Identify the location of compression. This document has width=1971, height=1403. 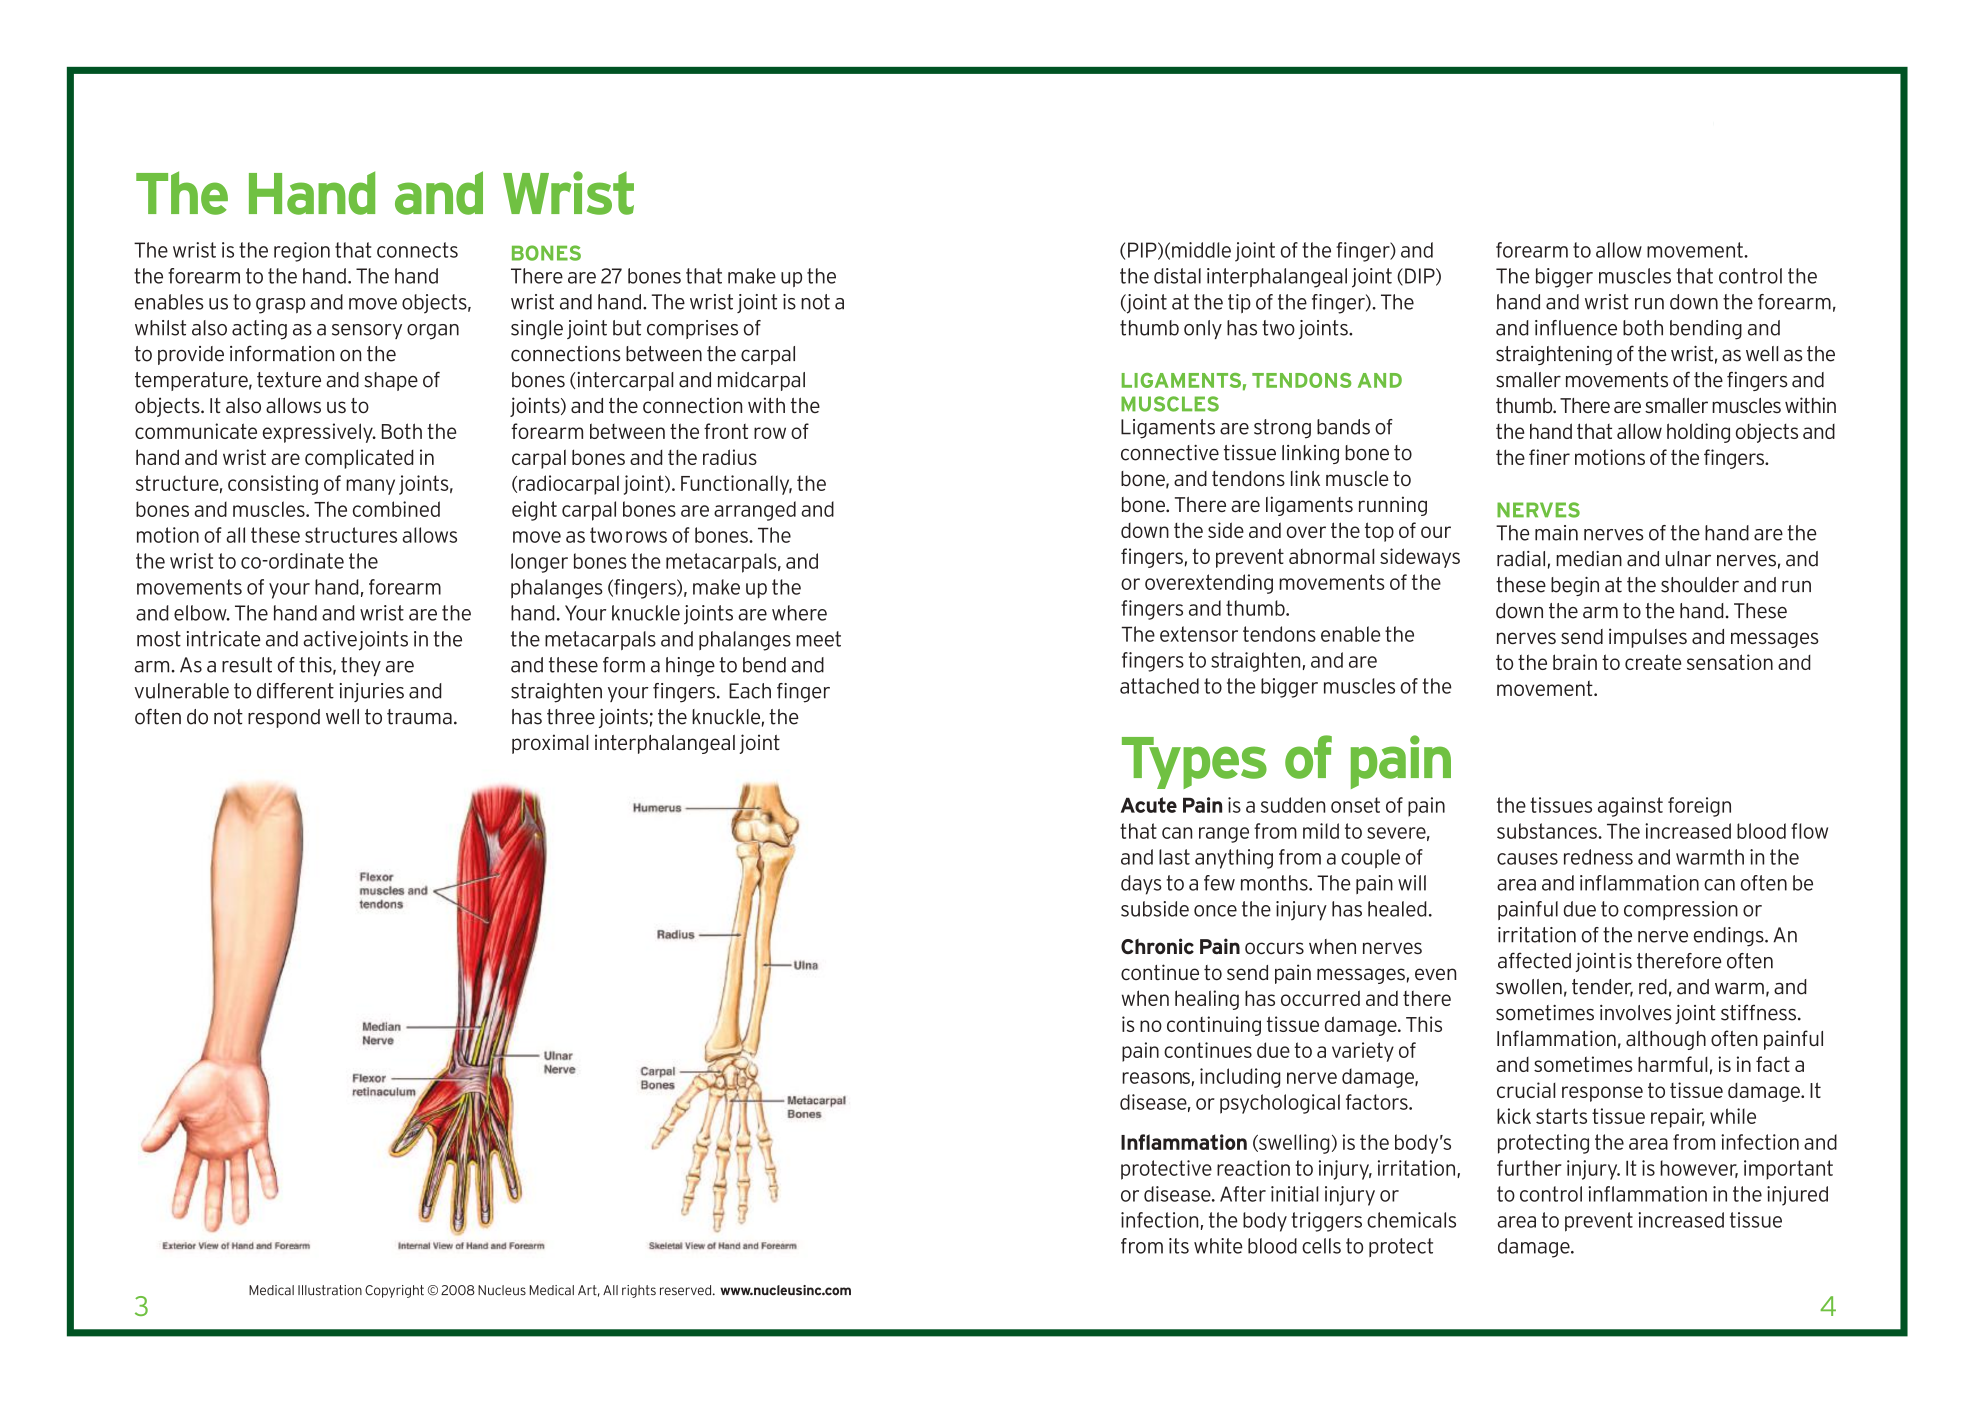
(1681, 910).
